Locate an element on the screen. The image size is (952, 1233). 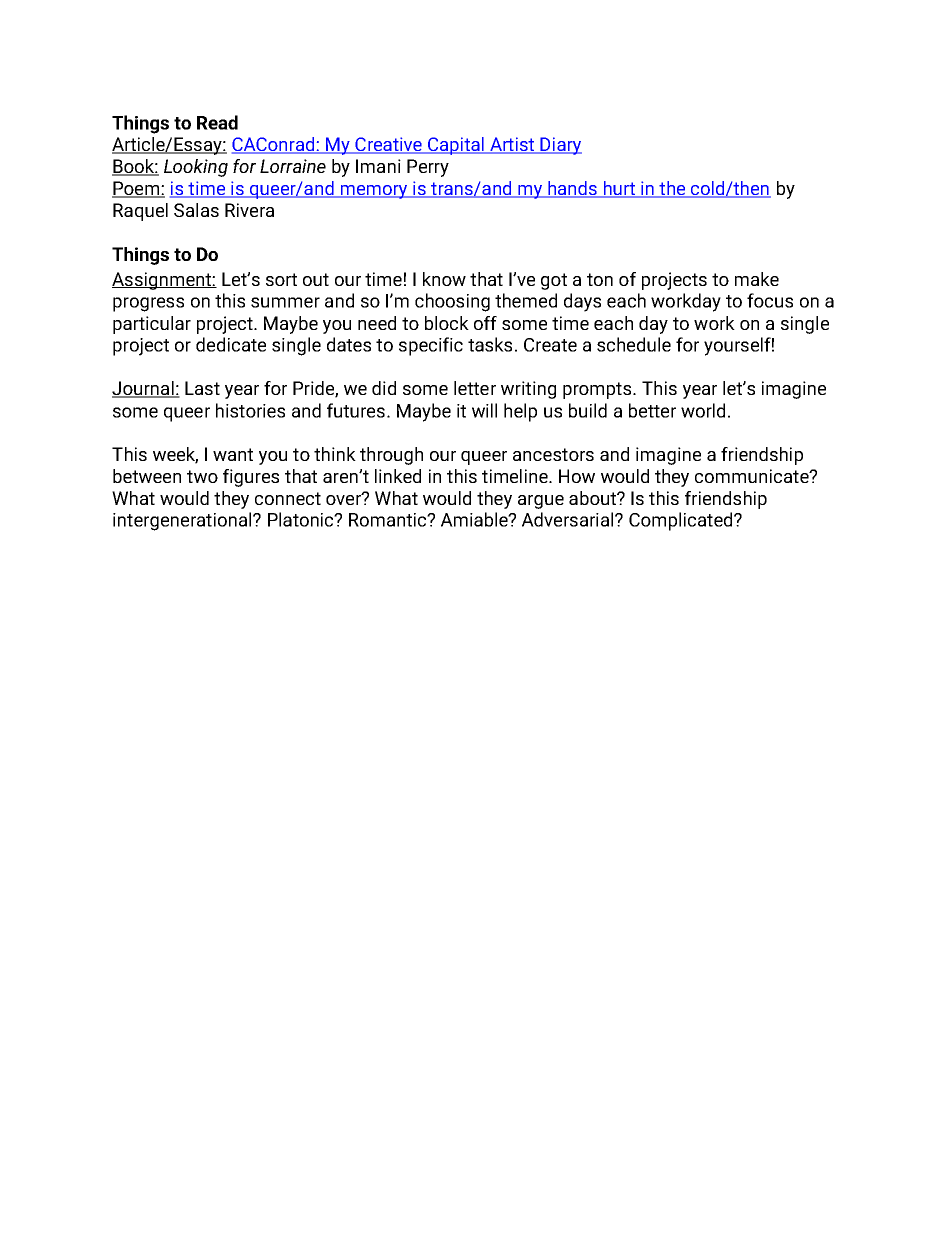
world is located at coordinates (703, 410).
